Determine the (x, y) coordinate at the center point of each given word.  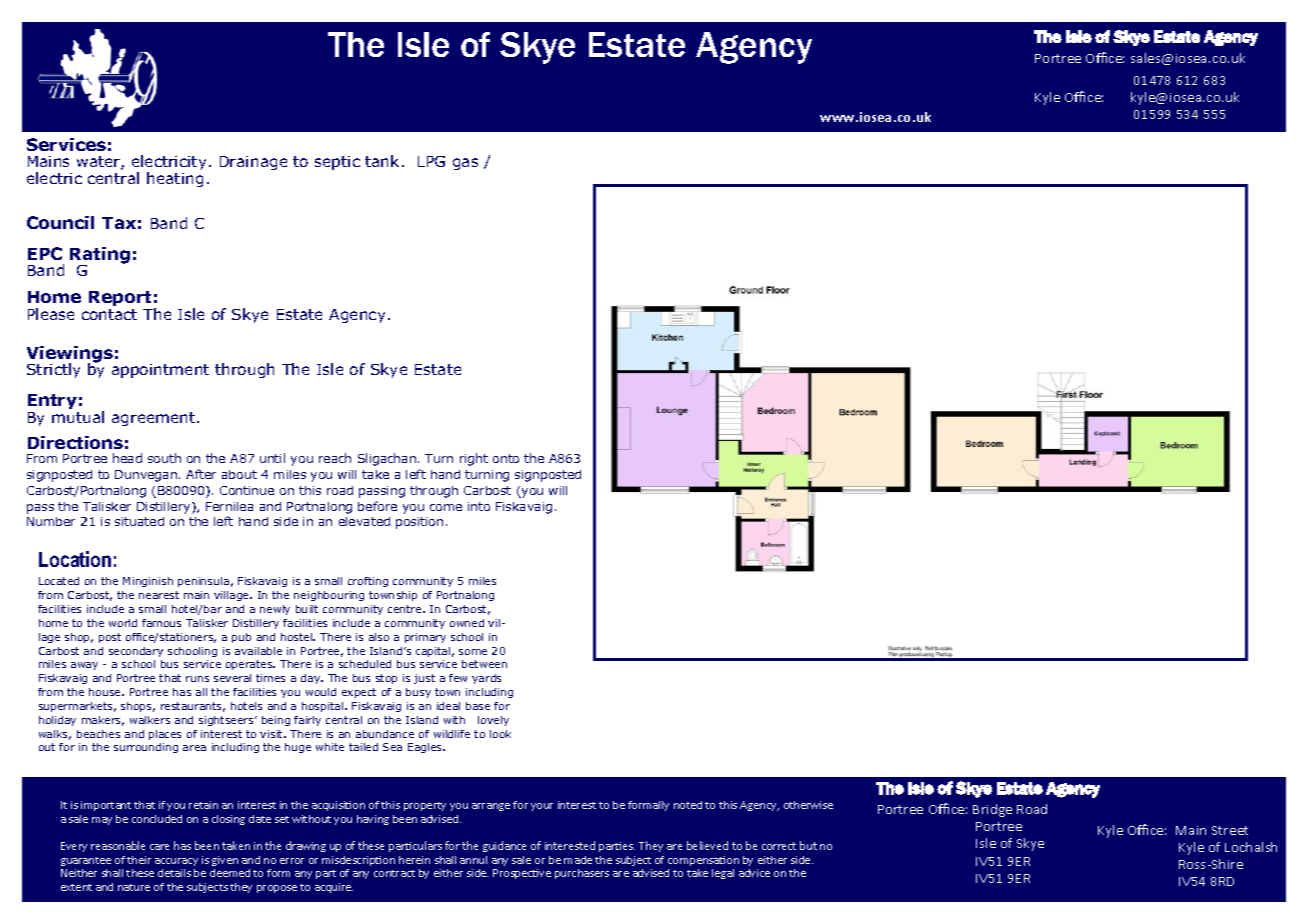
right (474, 459)
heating (175, 179)
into (479, 506)
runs (197, 679)
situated (139, 521)
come (446, 507)
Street (1230, 830)
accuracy (176, 862)
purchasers (582, 874)
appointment (160, 371)
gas (465, 164)
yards (486, 679)
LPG (431, 161)
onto (506, 458)
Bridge (992, 810)
